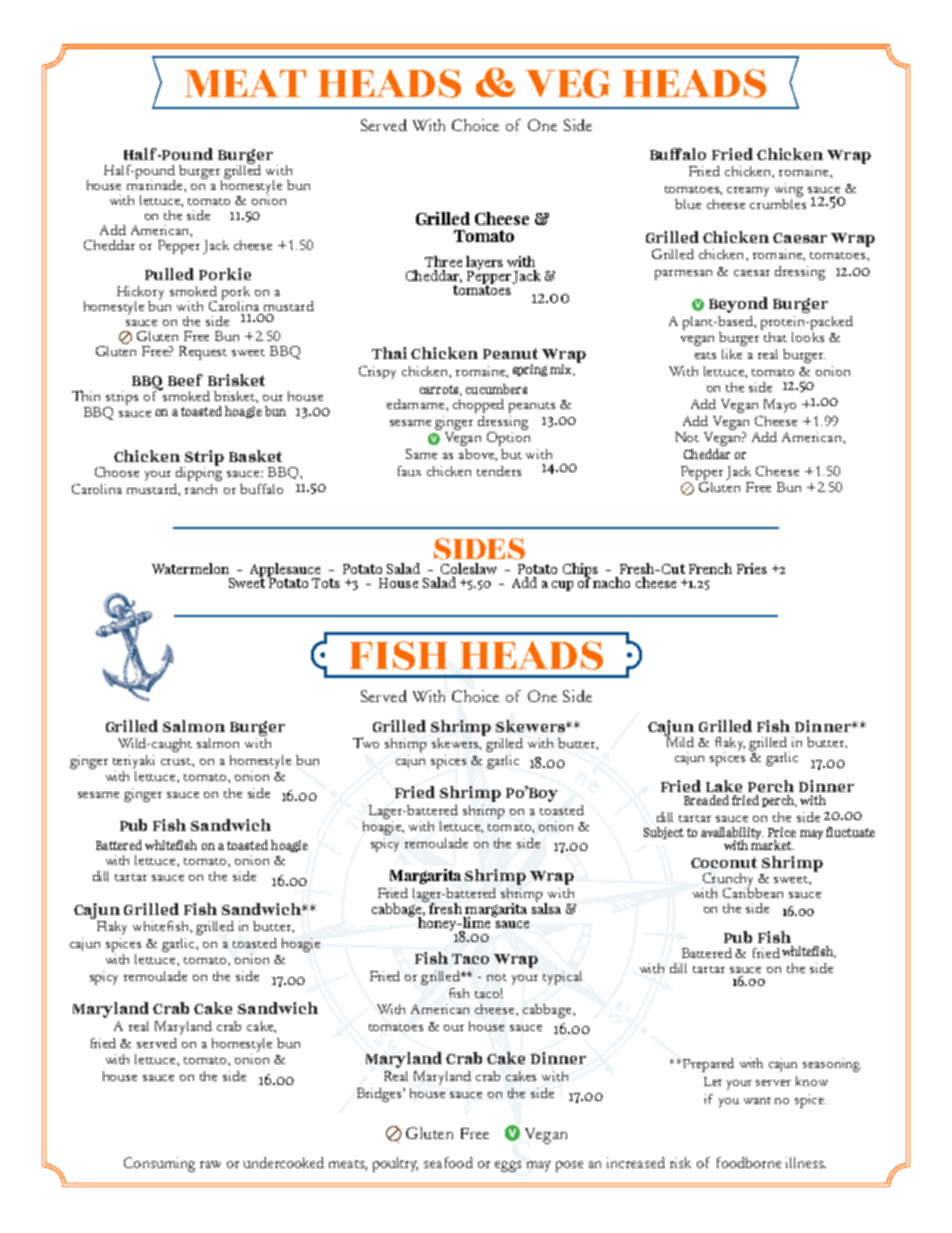 The width and height of the screenshot is (952, 1233). What do you see at coordinates (159, 1164) in the screenshot?
I see `Consuming` at bounding box center [159, 1164].
